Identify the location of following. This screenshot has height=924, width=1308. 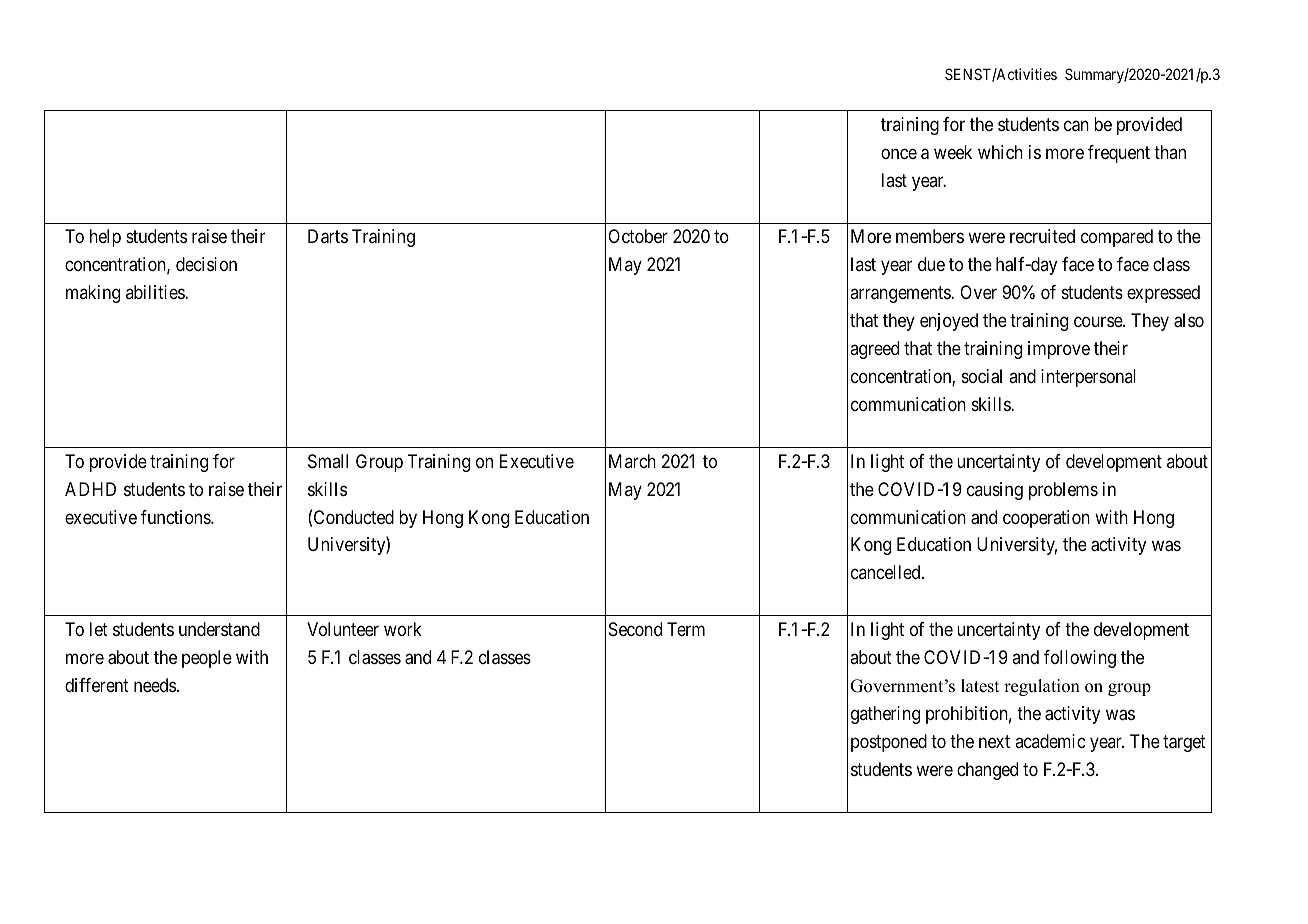
(1080, 659).
